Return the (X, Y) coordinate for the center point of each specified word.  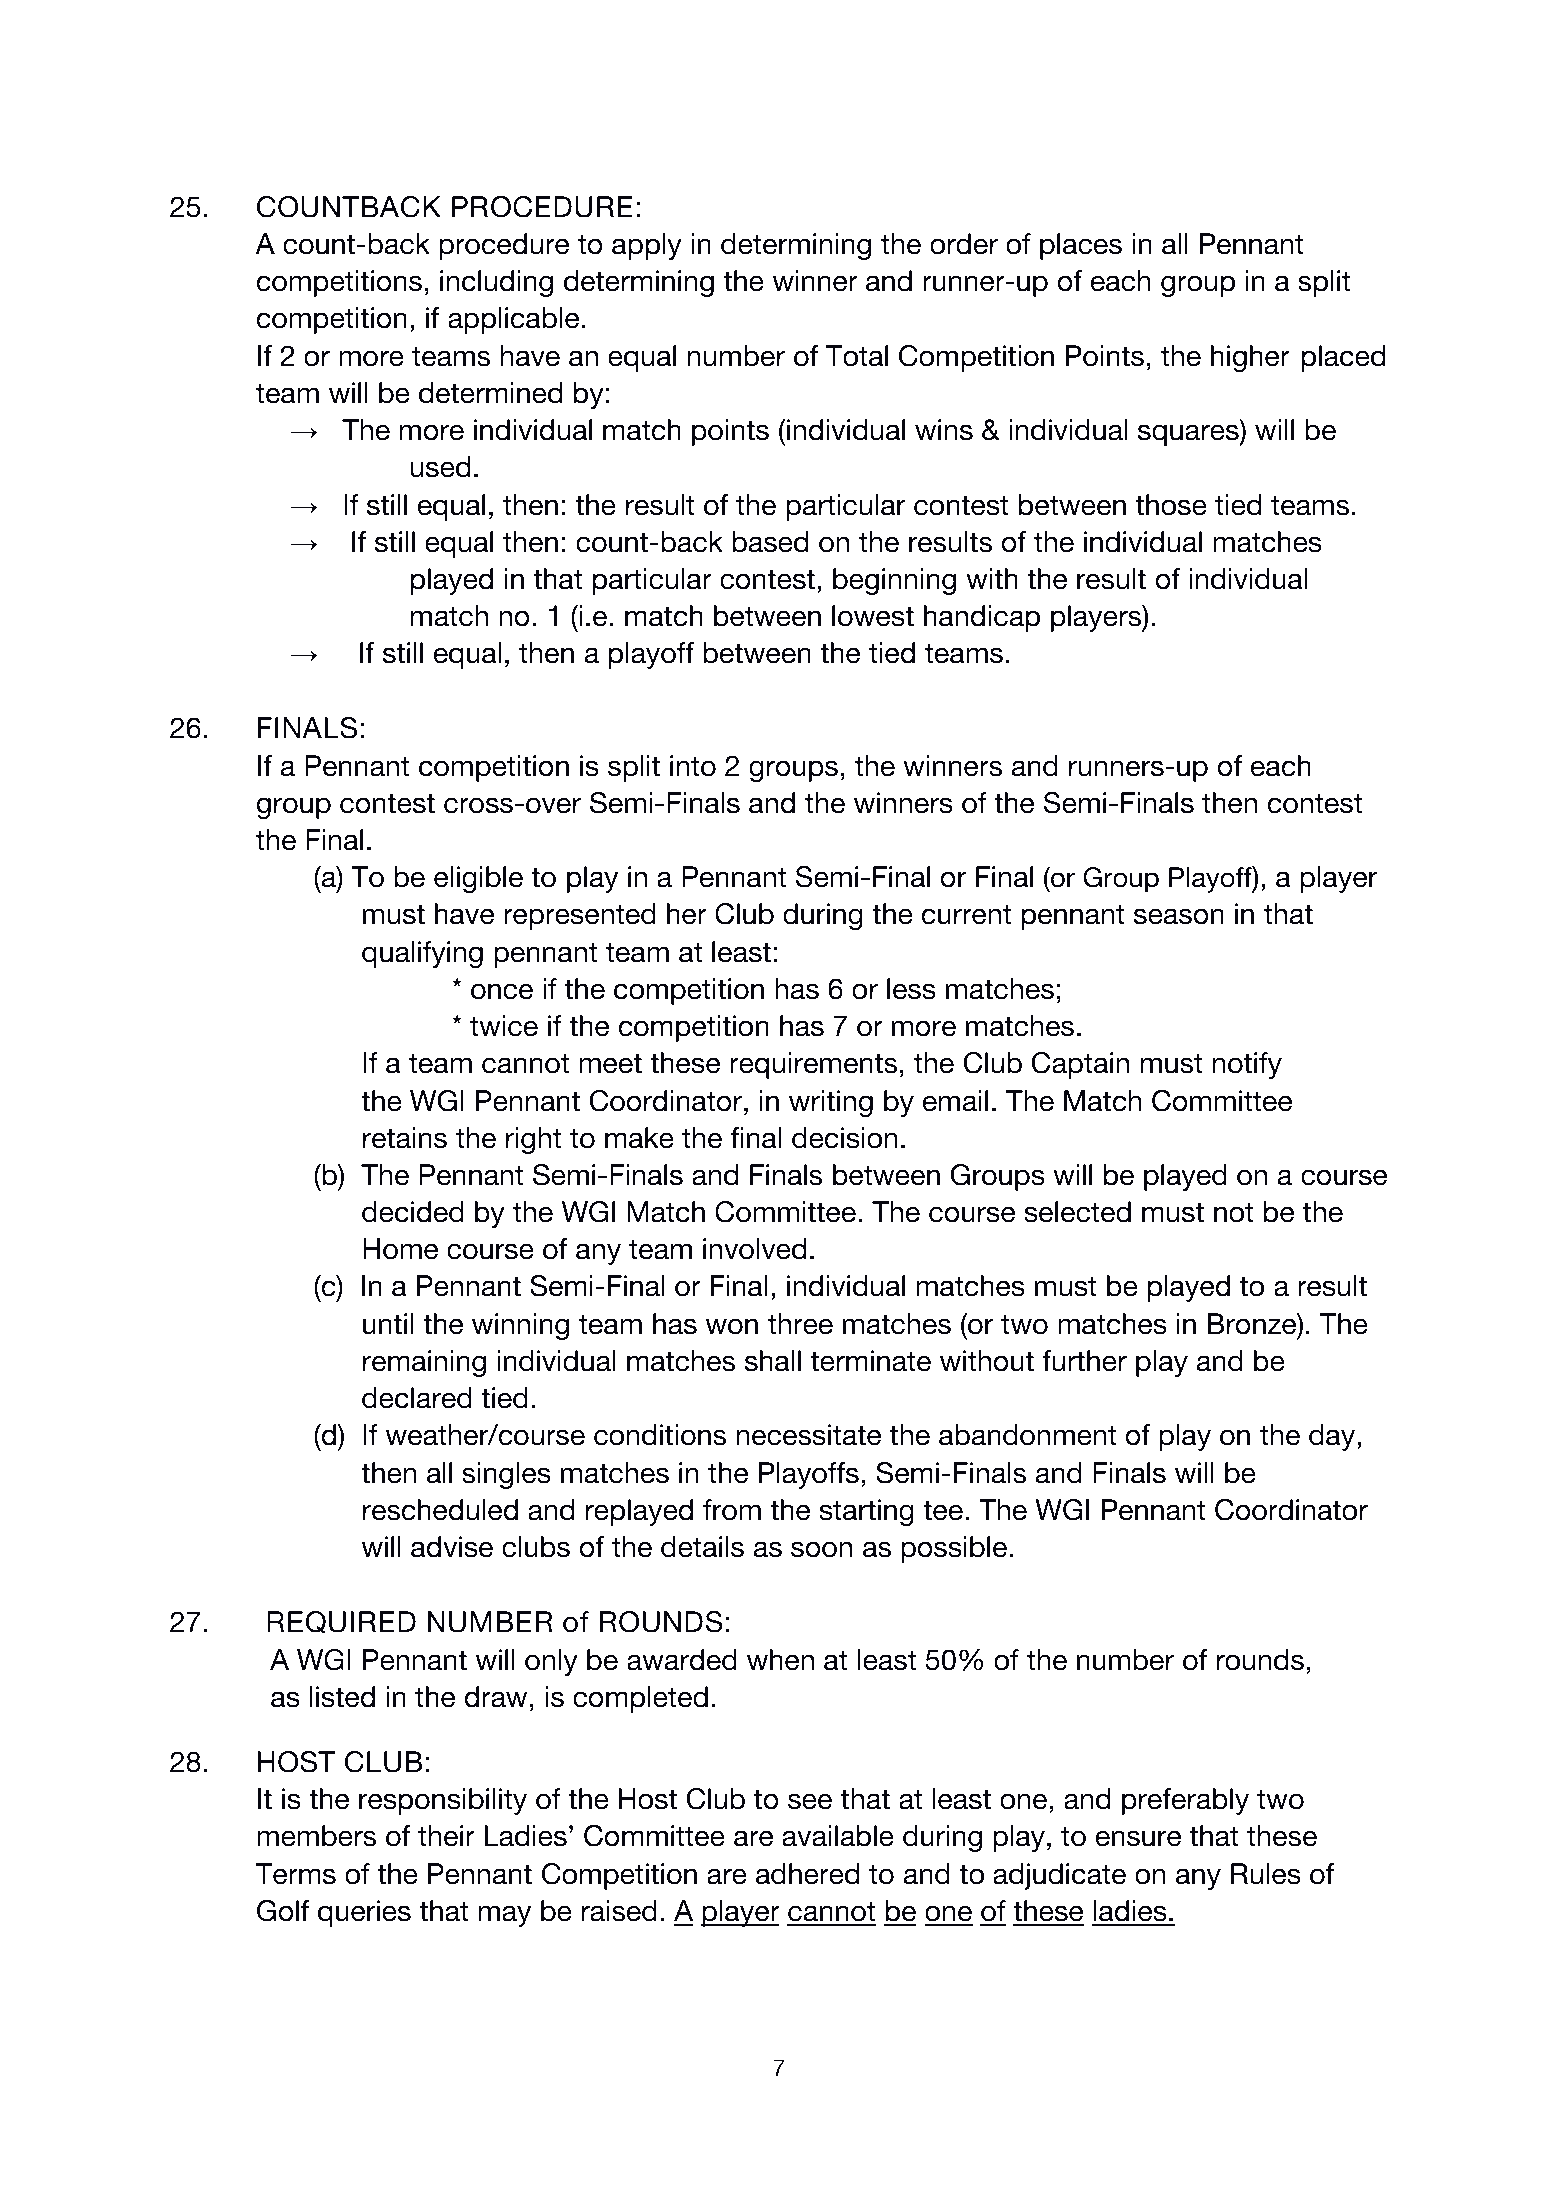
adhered (808, 1874)
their (446, 1836)
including (496, 283)
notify (1247, 1065)
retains (405, 1138)
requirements (813, 1065)
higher (1250, 358)
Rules (1266, 1874)
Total (857, 356)
